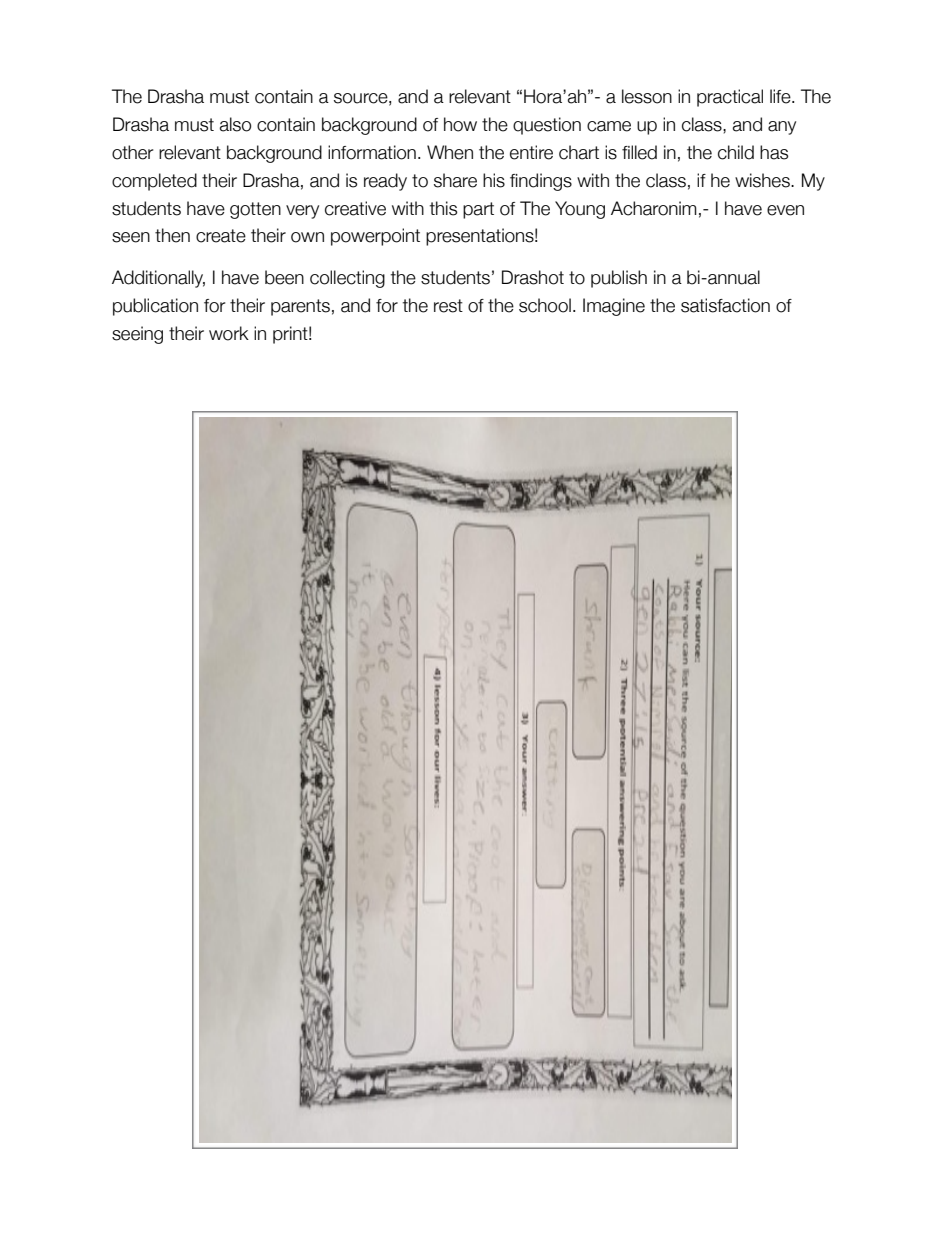 Image resolution: width=952 pixels, height=1233 pixels. Describe the element at coordinates (229, 333) in the screenshot. I see `work` at that location.
